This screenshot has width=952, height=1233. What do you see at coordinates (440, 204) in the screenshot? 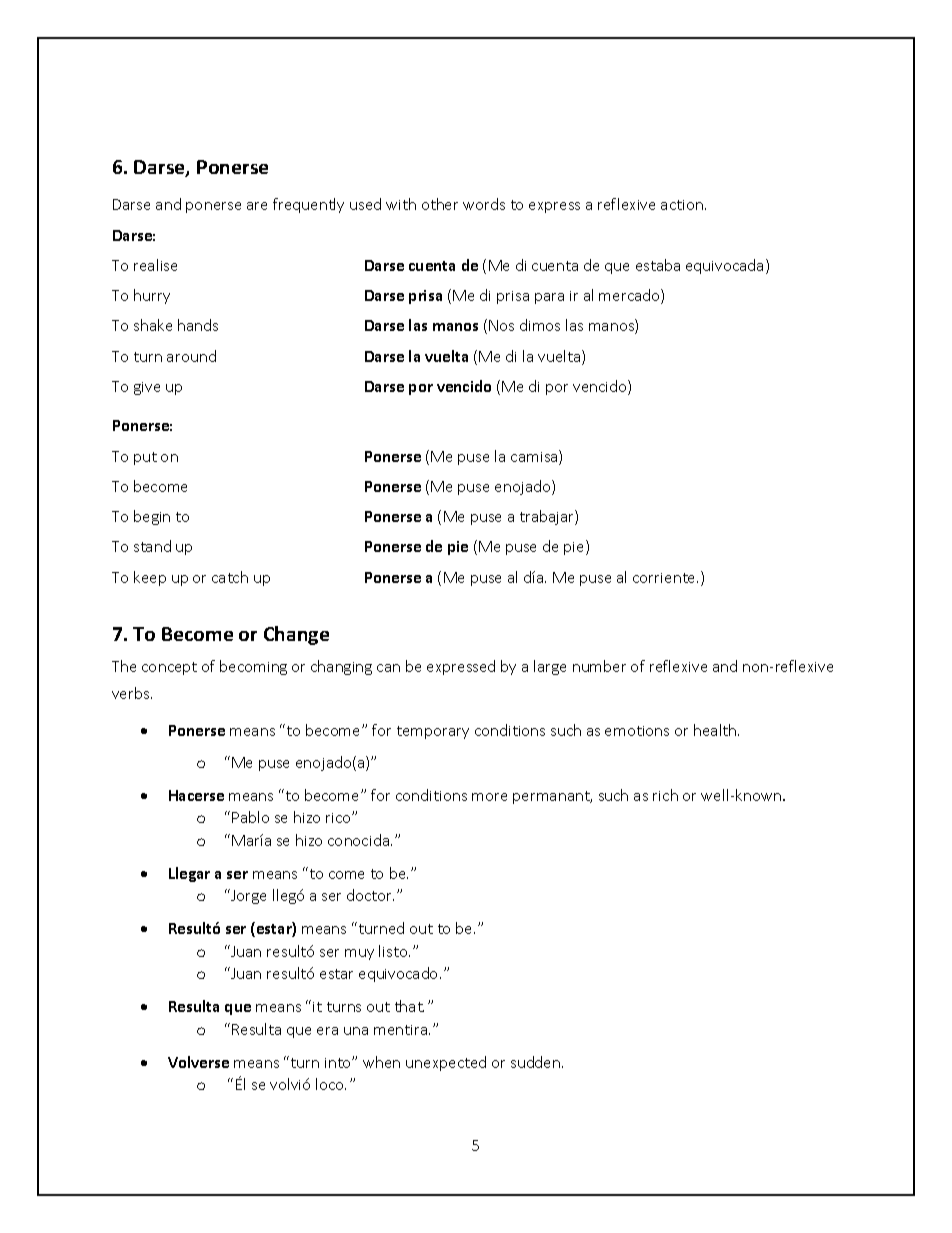
I see `other` at bounding box center [440, 204].
